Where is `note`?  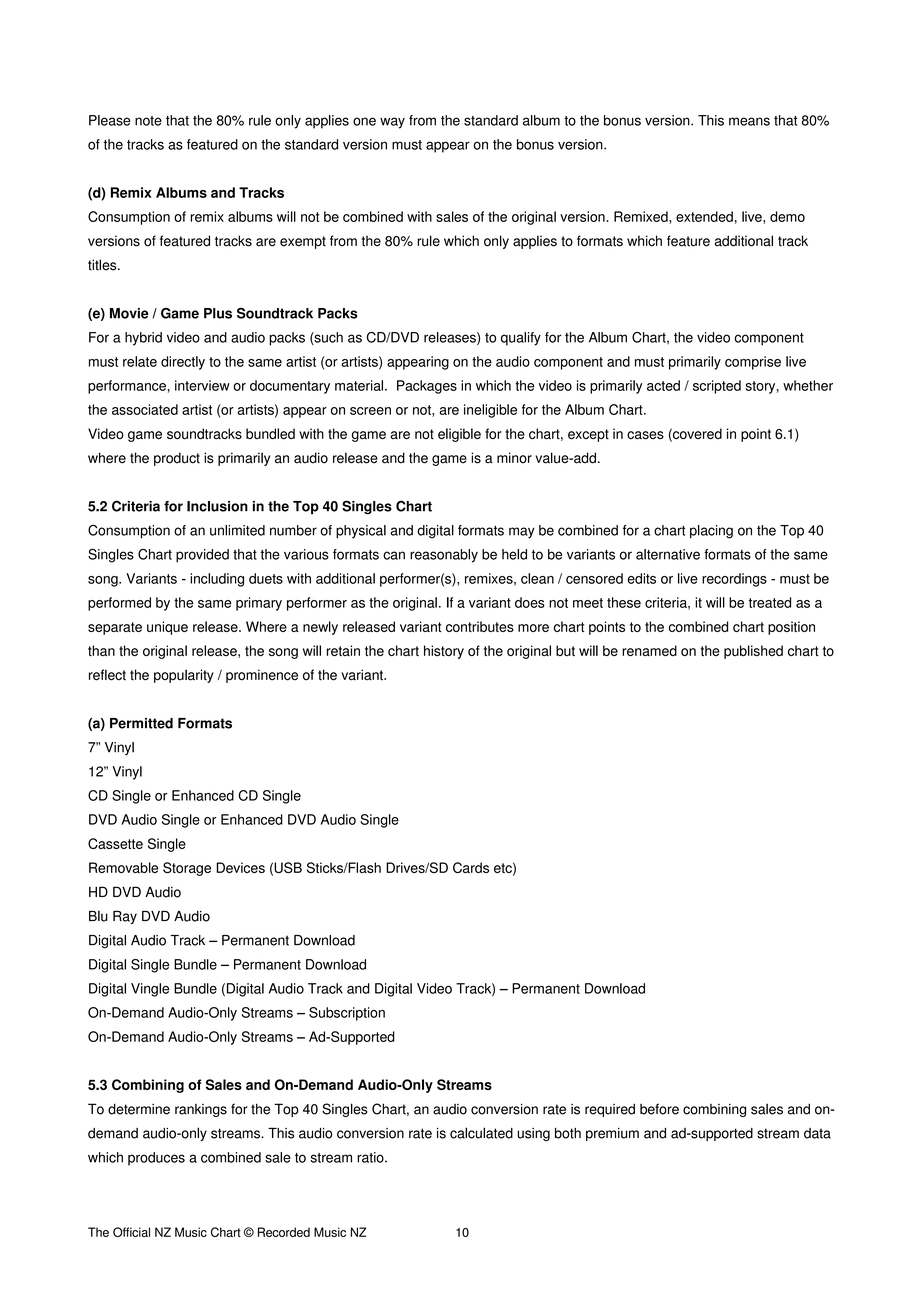 note is located at coordinates (148, 121).
